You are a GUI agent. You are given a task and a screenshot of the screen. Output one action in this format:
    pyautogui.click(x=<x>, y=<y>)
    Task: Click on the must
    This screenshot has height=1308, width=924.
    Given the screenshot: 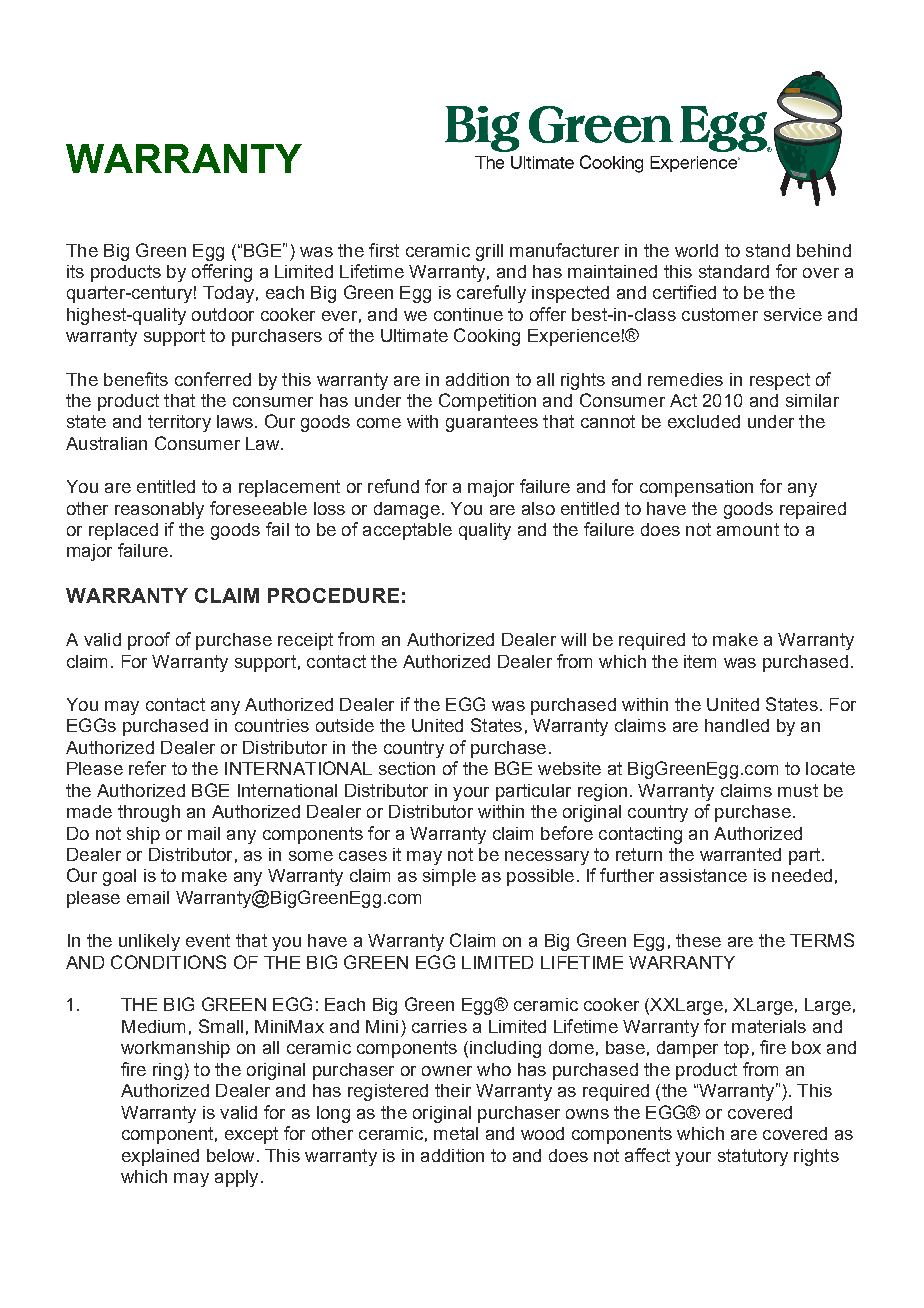 What is the action you would take?
    pyautogui.click(x=798, y=790)
